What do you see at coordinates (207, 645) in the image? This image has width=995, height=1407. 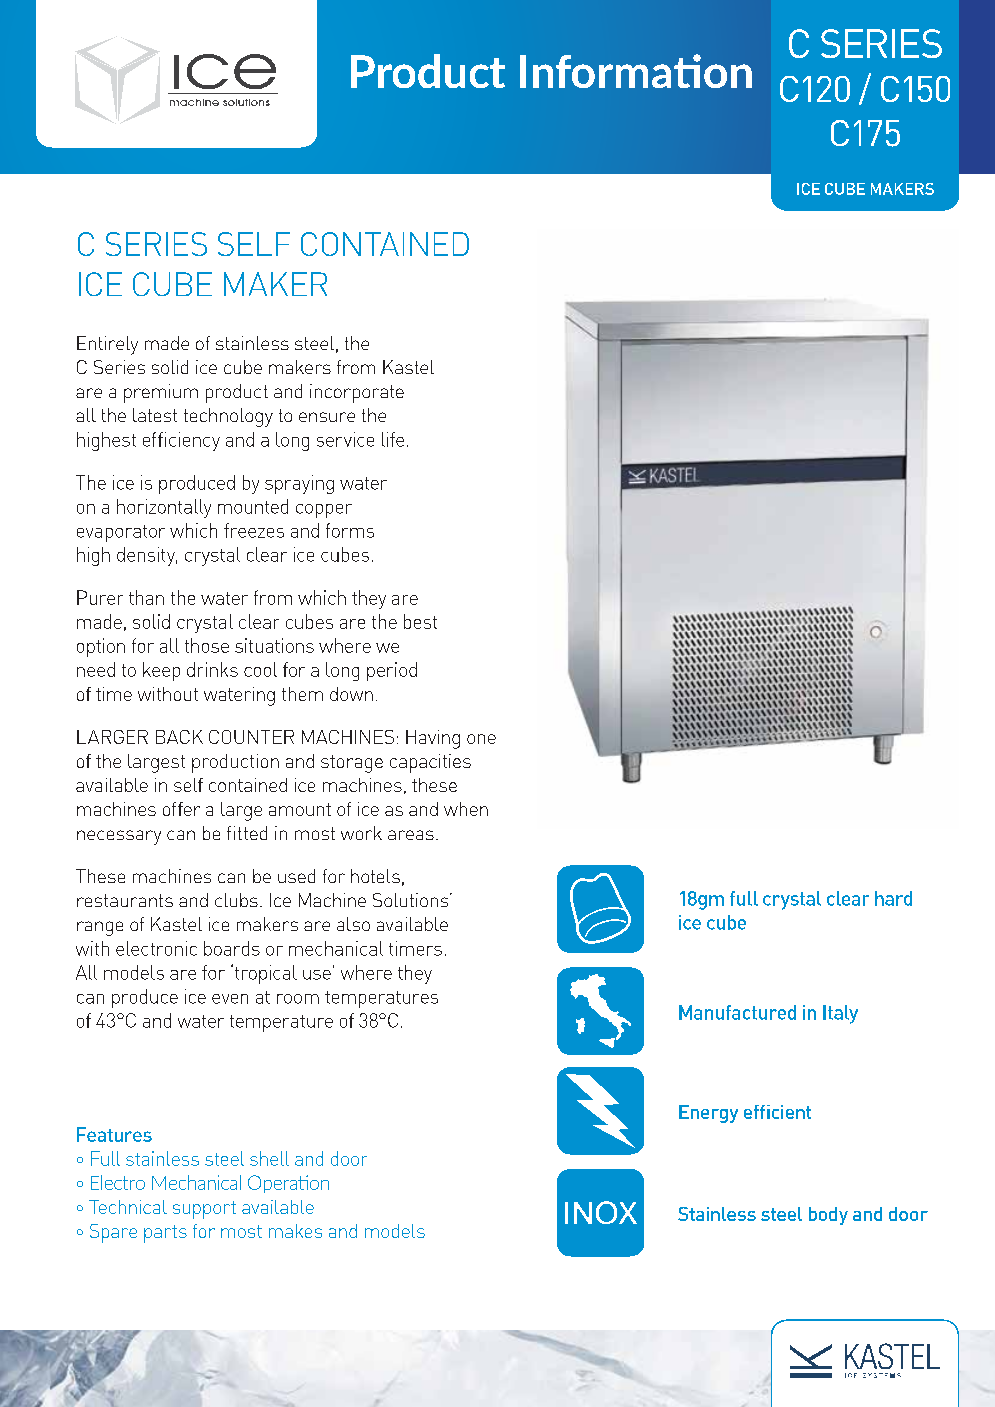 I see `those` at bounding box center [207, 645].
